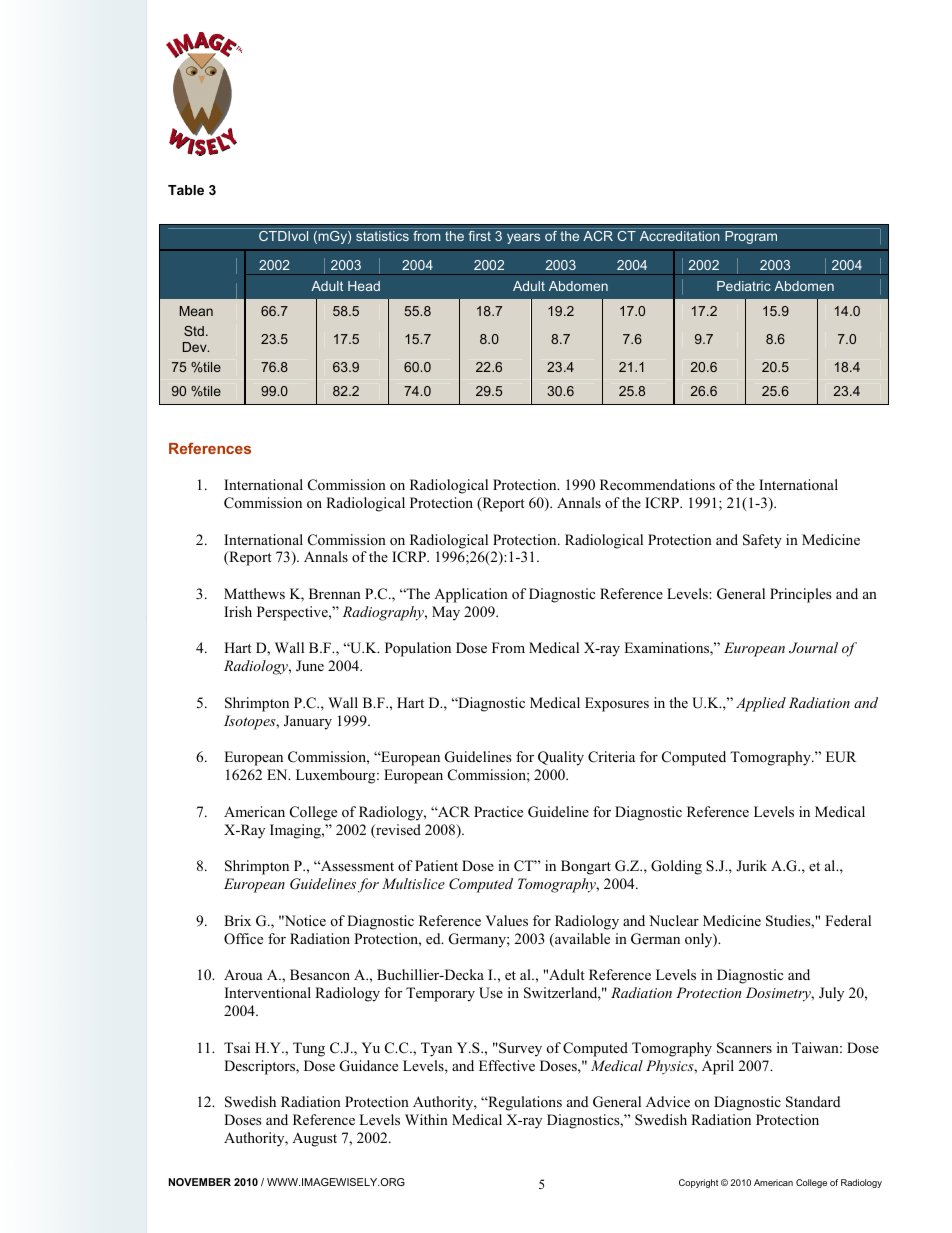  Describe the element at coordinates (751, 237) in the screenshot. I see `Program` at that location.
